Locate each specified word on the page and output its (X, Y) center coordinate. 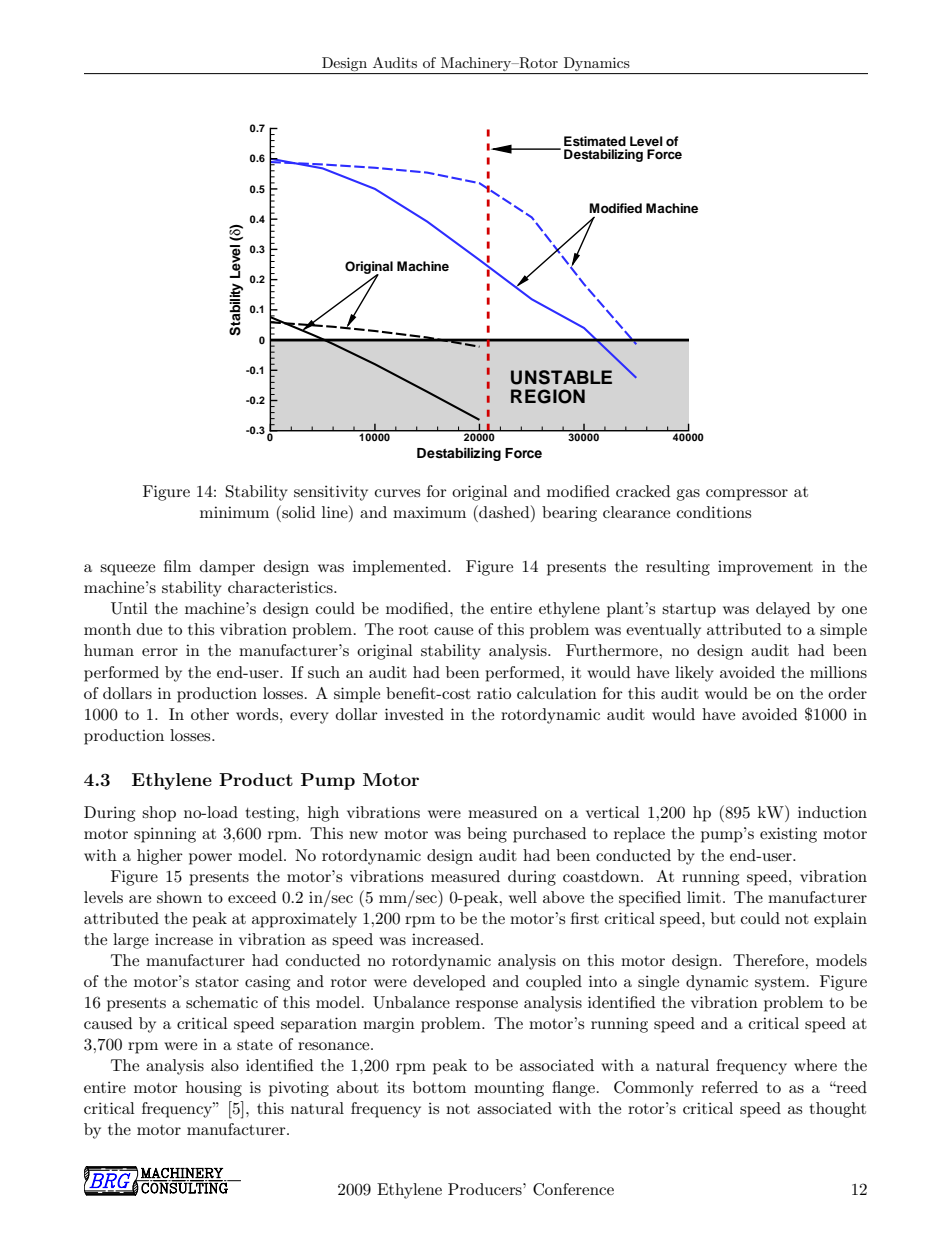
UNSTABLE (561, 377)
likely (694, 674)
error (160, 652)
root (413, 630)
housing (214, 1089)
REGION (548, 396)
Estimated (595, 141)
